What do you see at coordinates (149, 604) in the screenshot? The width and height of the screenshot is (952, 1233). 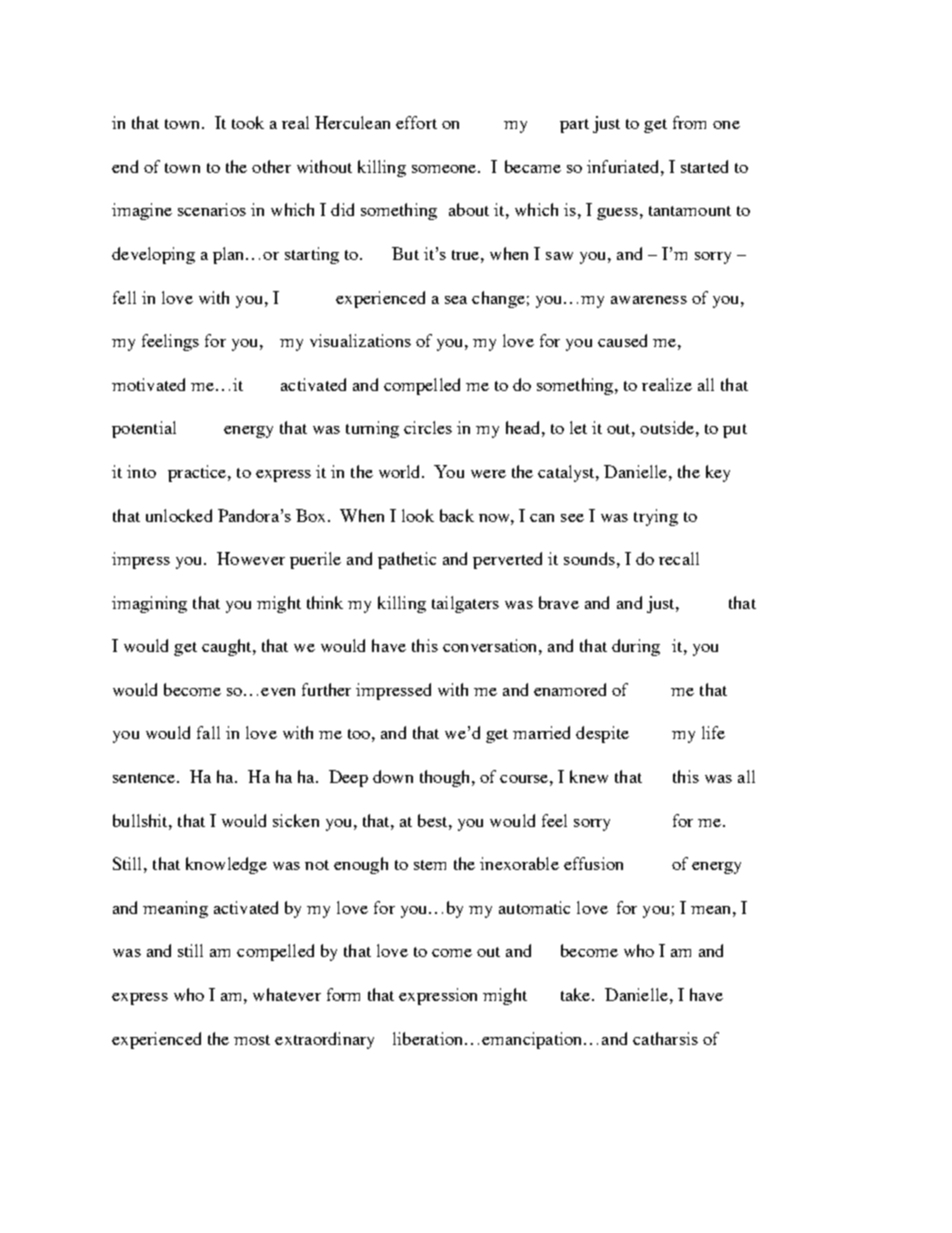 I see `imagining` at bounding box center [149, 604].
